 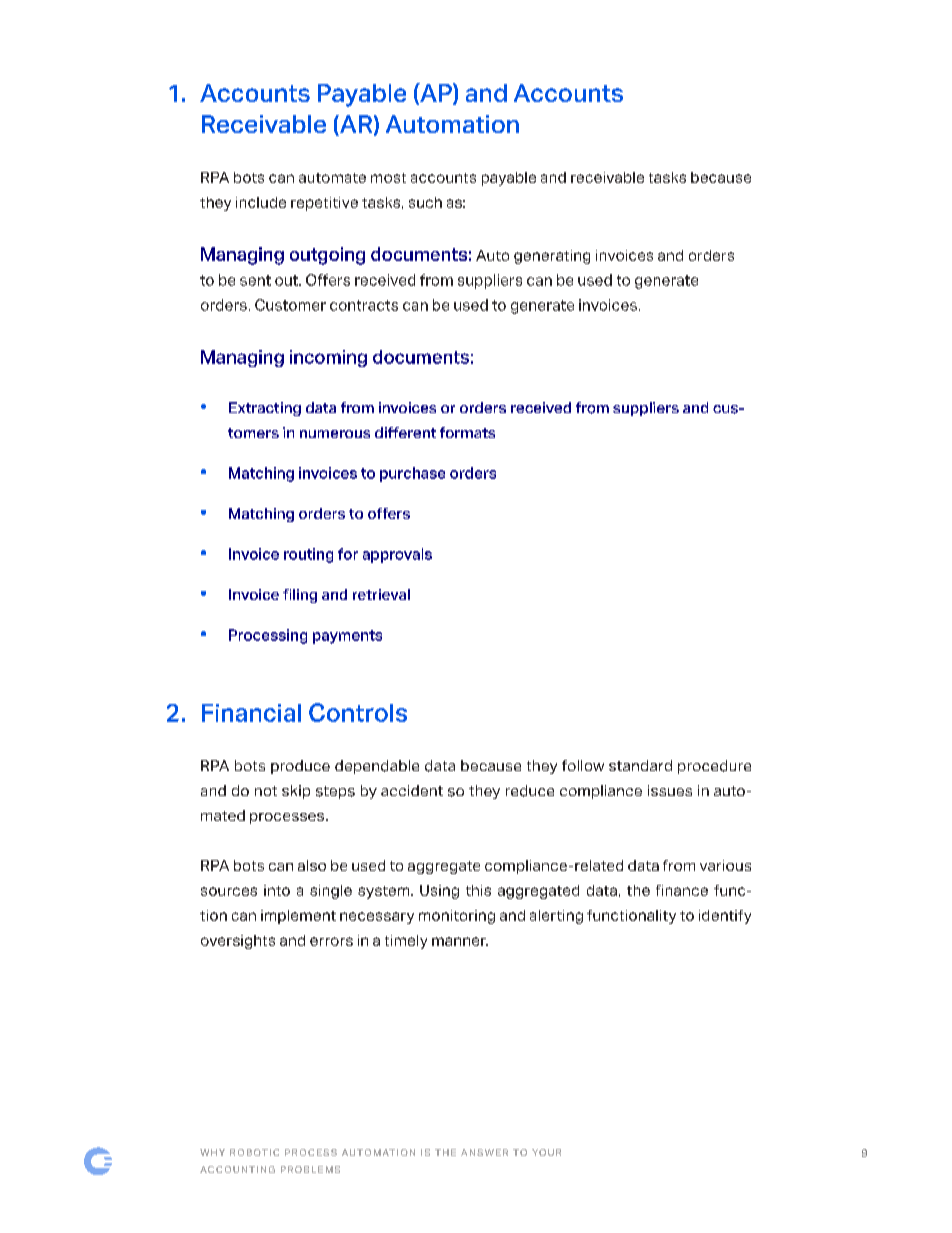 What do you see at coordinates (251, 713) in the image?
I see `Financial` at bounding box center [251, 713].
